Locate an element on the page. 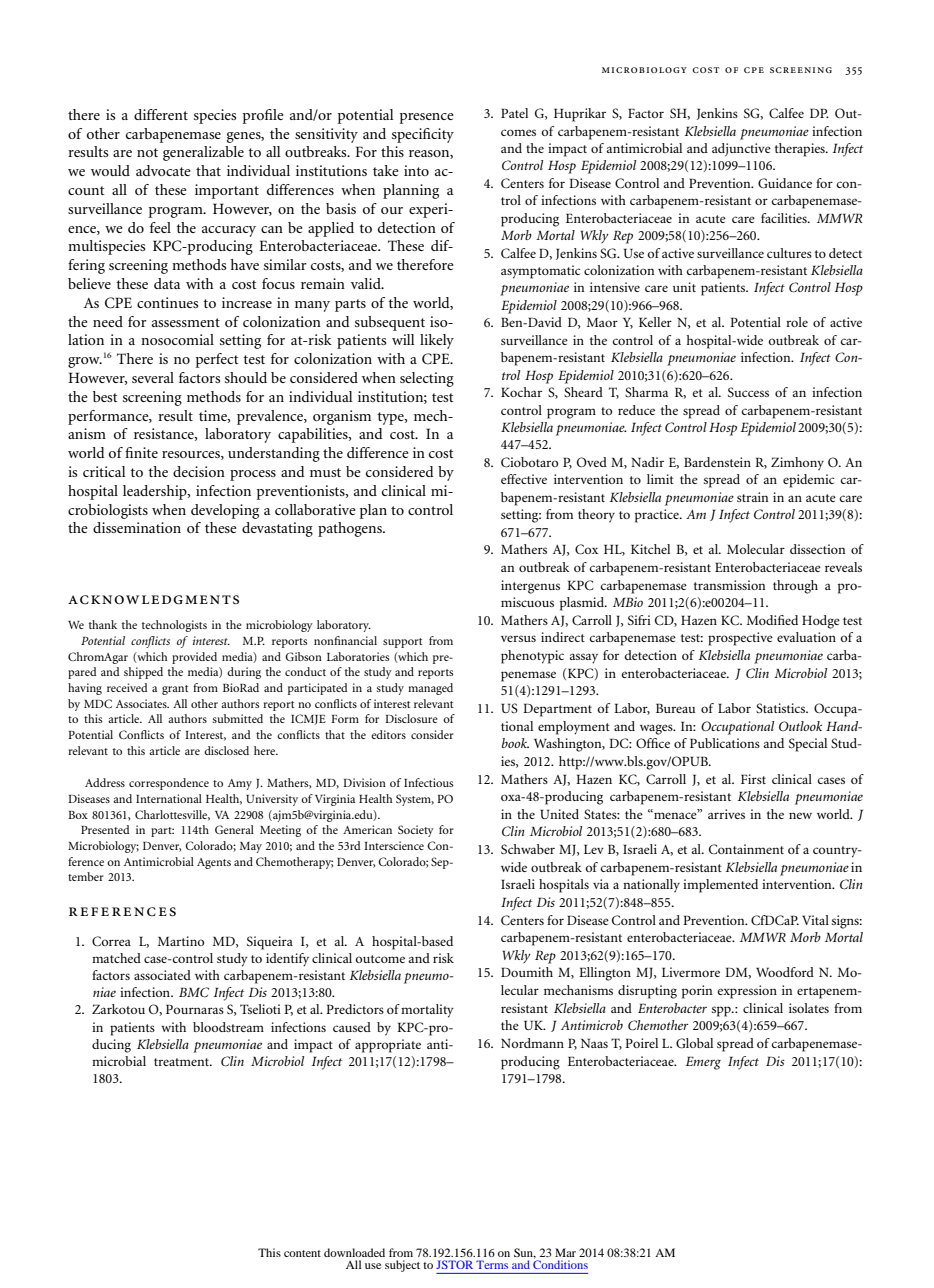  adjunctive is located at coordinates (741, 150).
